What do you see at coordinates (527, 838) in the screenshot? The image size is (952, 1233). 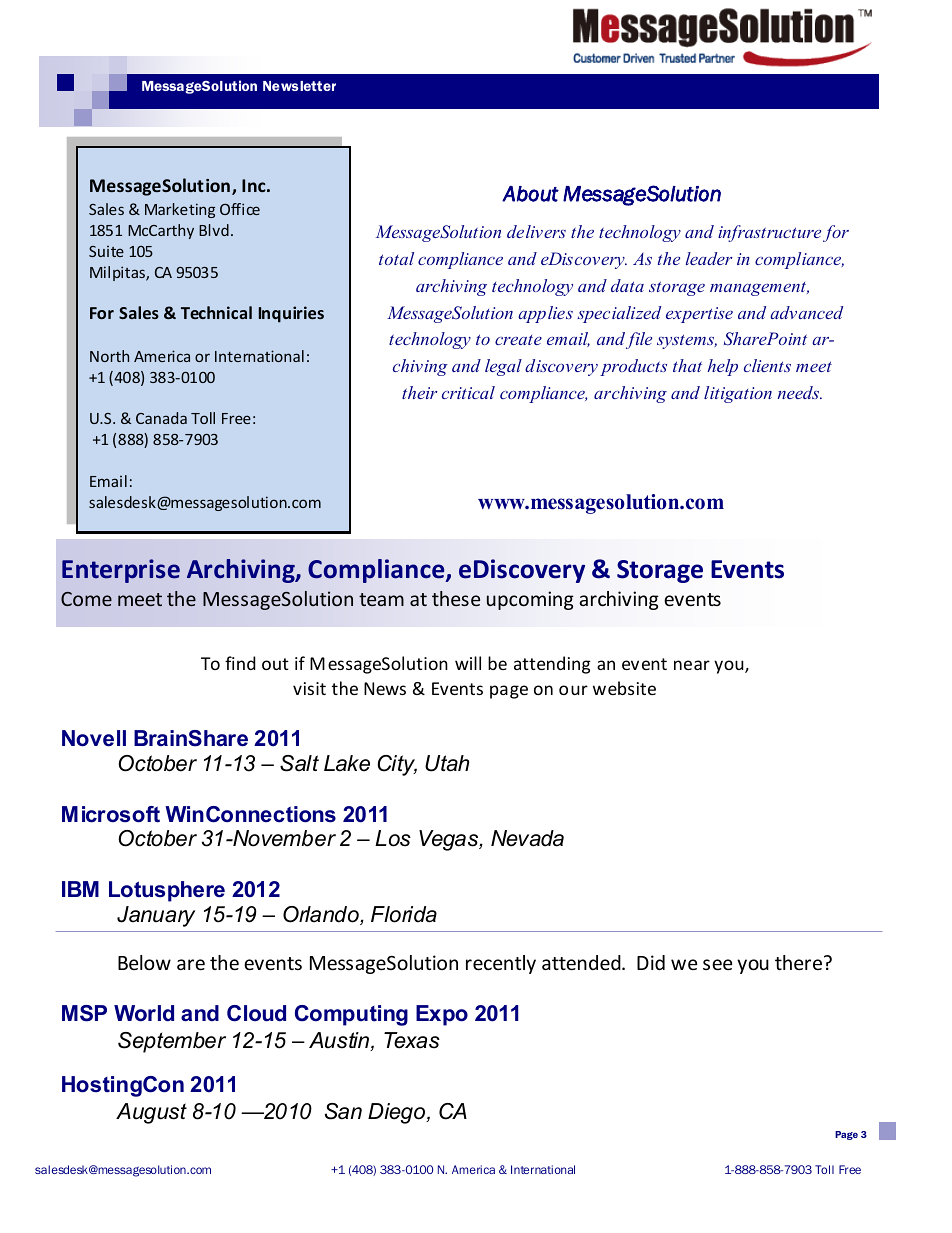 I see `Nevada` at bounding box center [527, 838].
